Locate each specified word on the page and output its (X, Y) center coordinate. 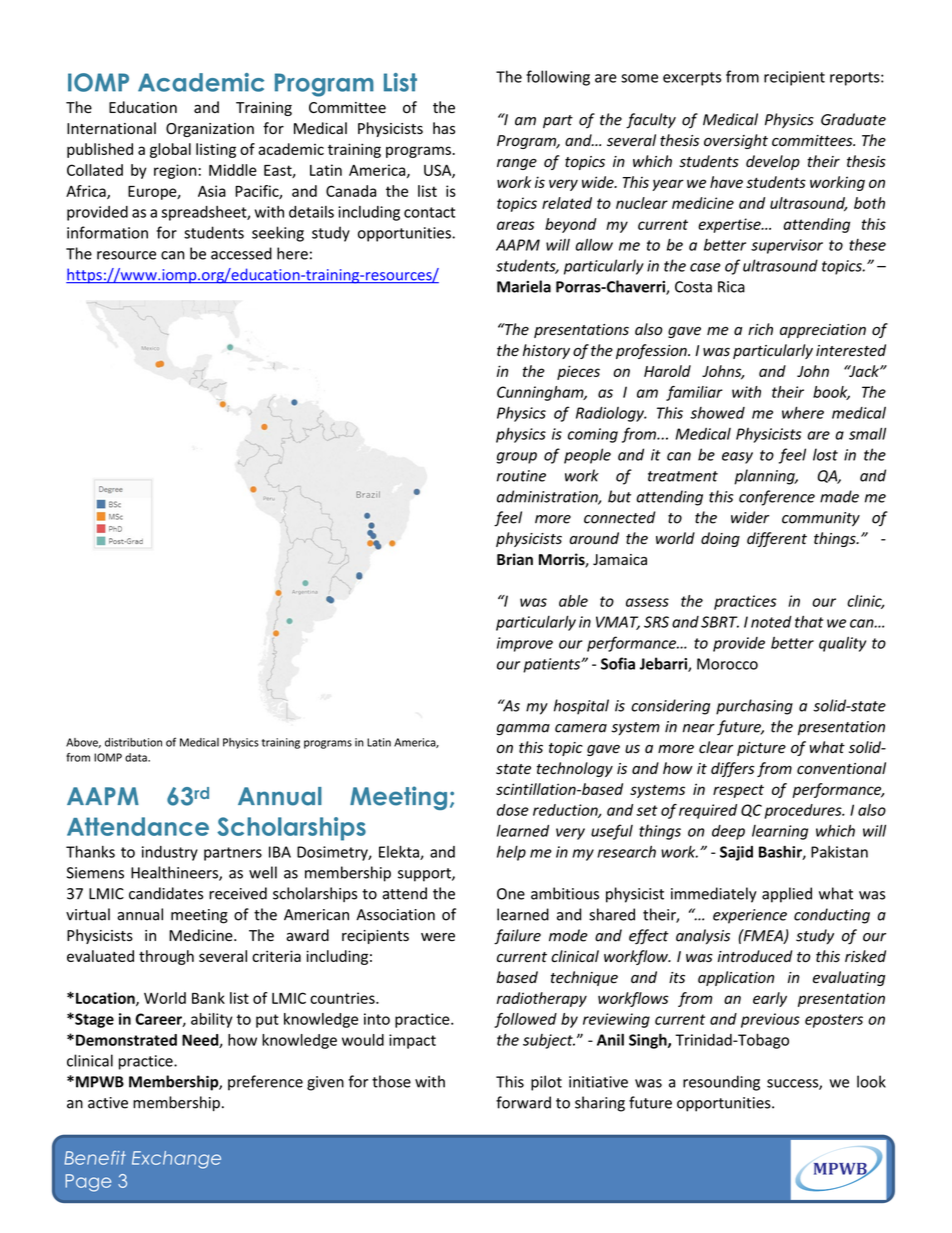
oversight (736, 141)
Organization (210, 130)
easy (737, 458)
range (517, 164)
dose (513, 810)
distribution (133, 742)
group (517, 458)
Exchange (176, 1160)
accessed (241, 253)
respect (738, 791)
